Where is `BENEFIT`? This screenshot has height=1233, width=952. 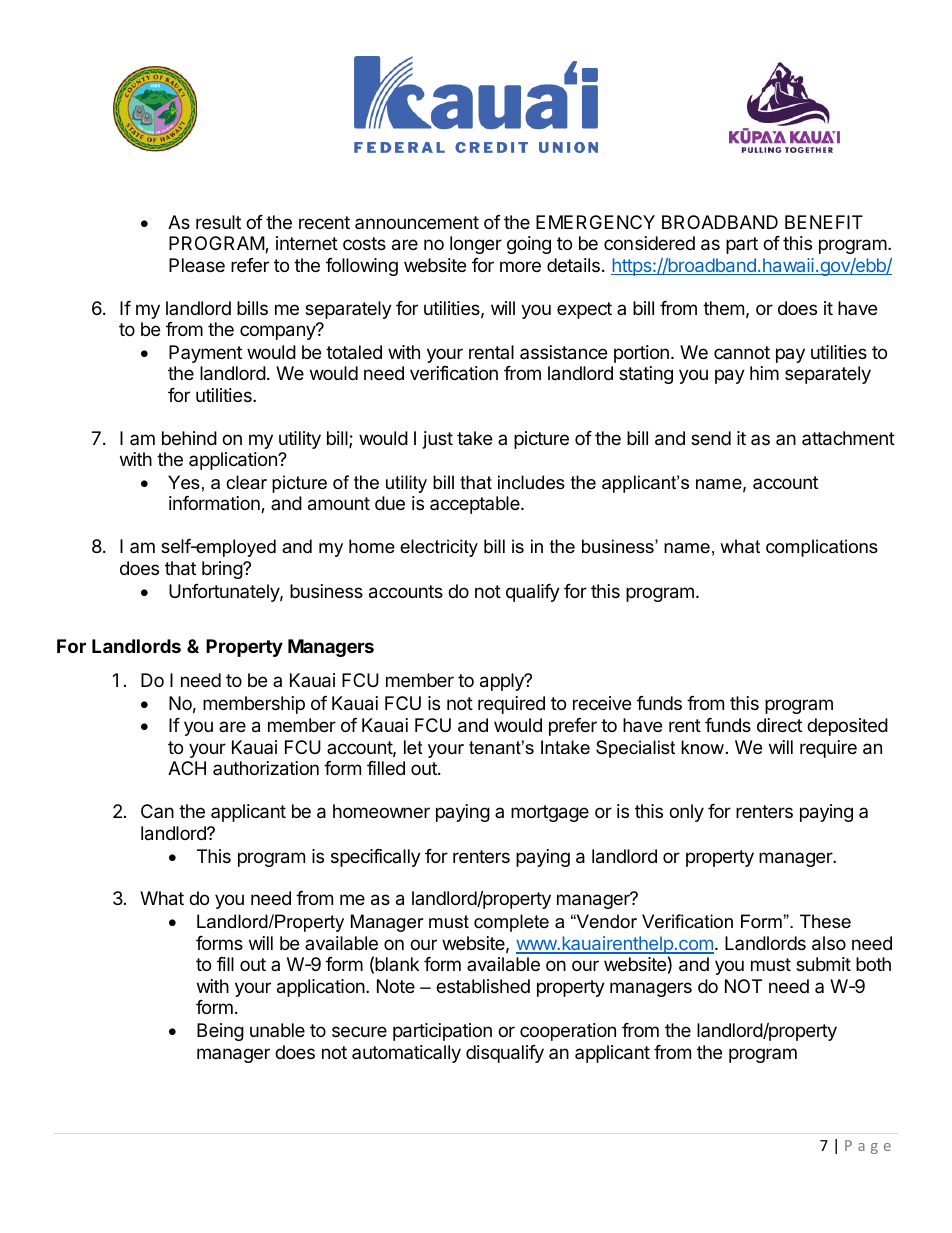
BENEFIT is located at coordinates (824, 222).
